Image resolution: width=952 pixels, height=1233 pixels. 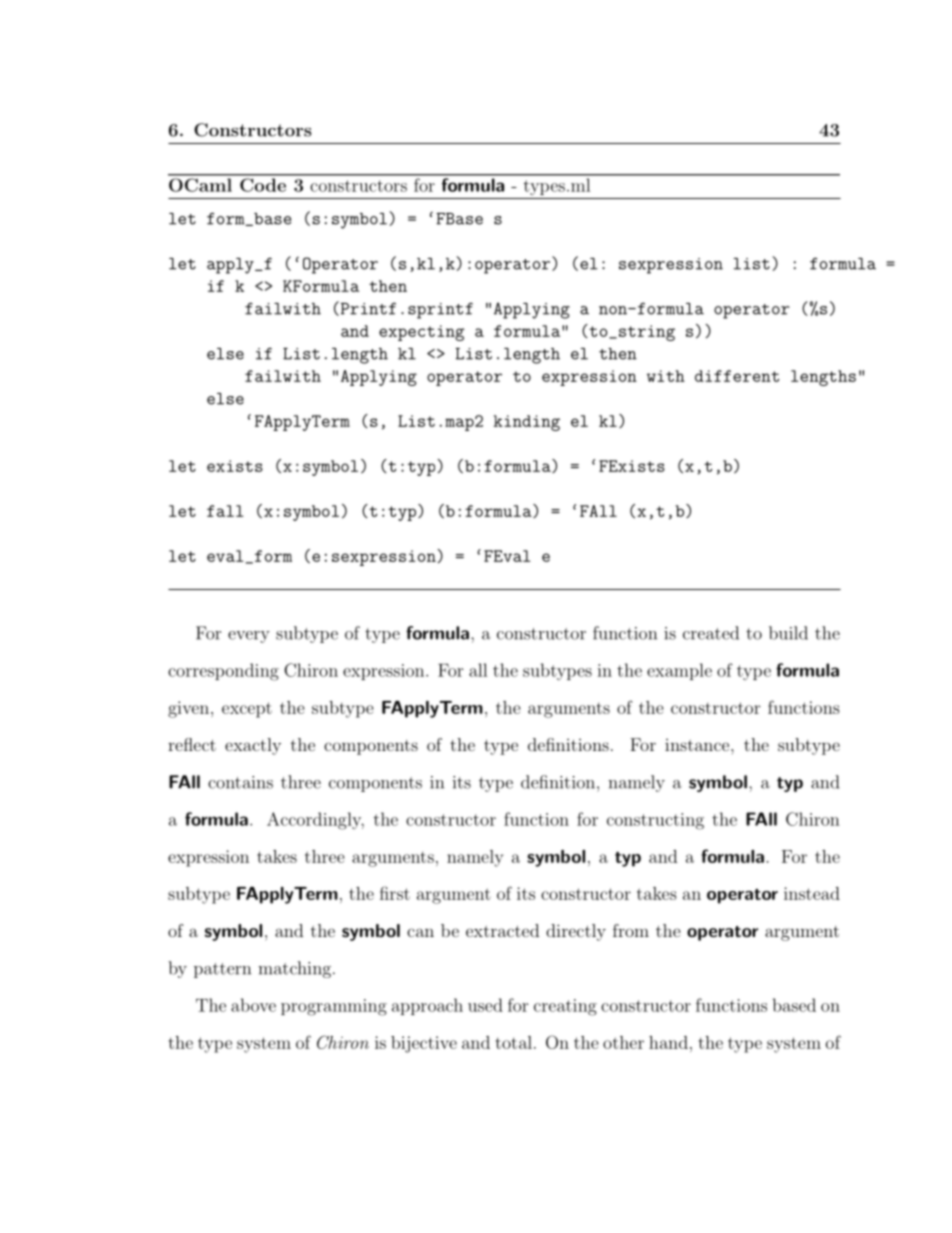 I want to click on different, so click(x=737, y=376).
